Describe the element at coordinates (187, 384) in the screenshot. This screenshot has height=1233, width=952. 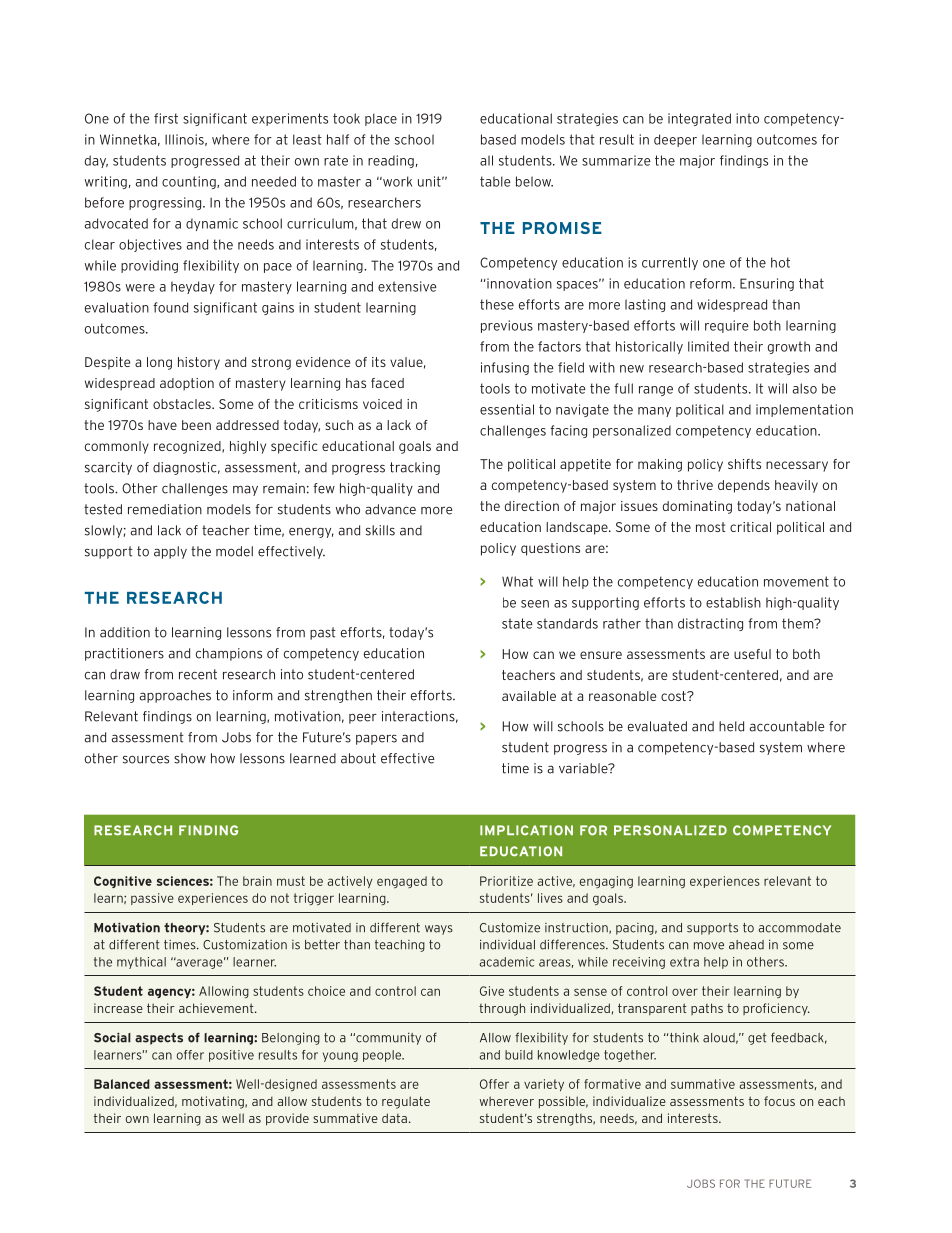
I see `adoption` at that location.
